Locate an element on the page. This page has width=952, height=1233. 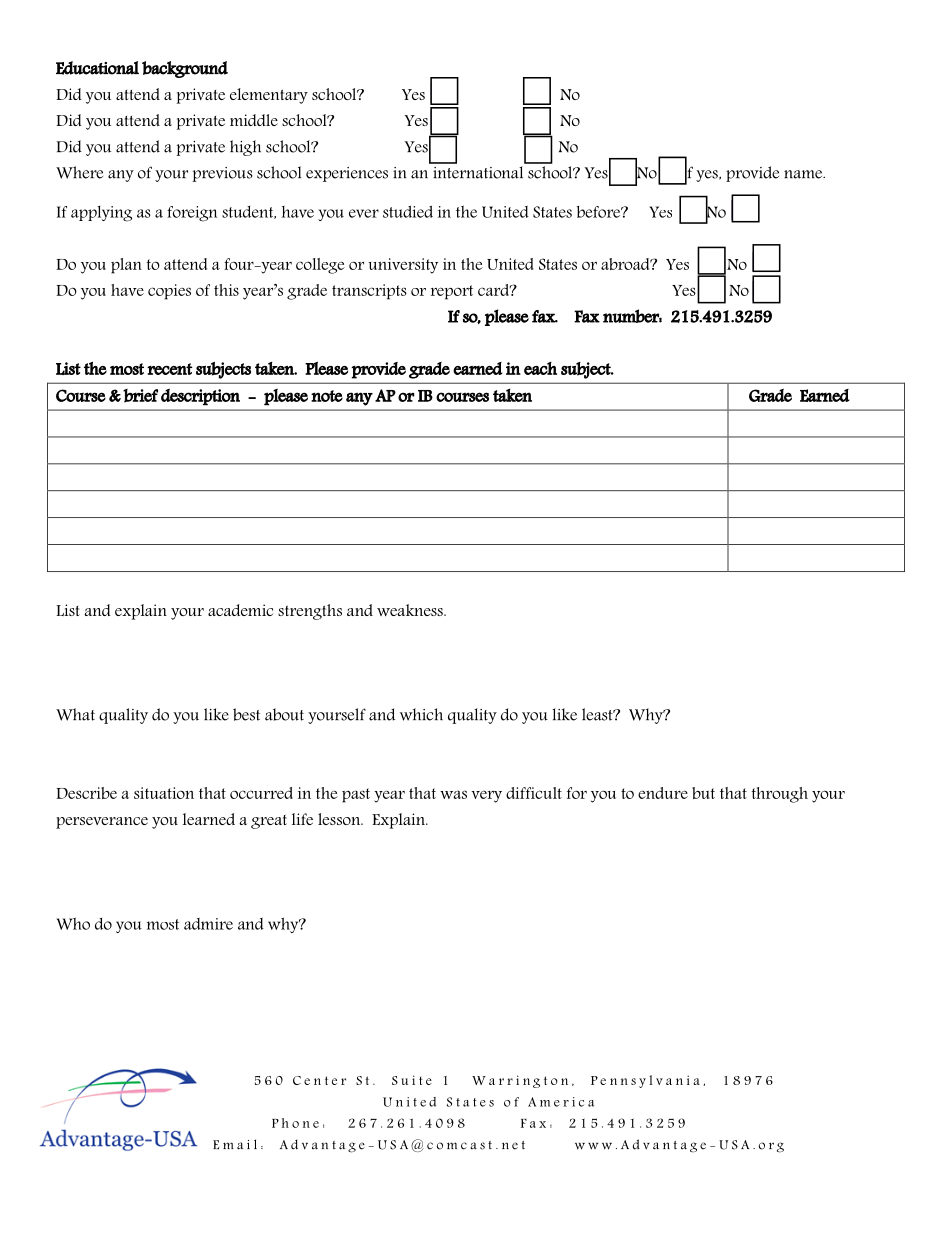
recent is located at coordinates (169, 369).
